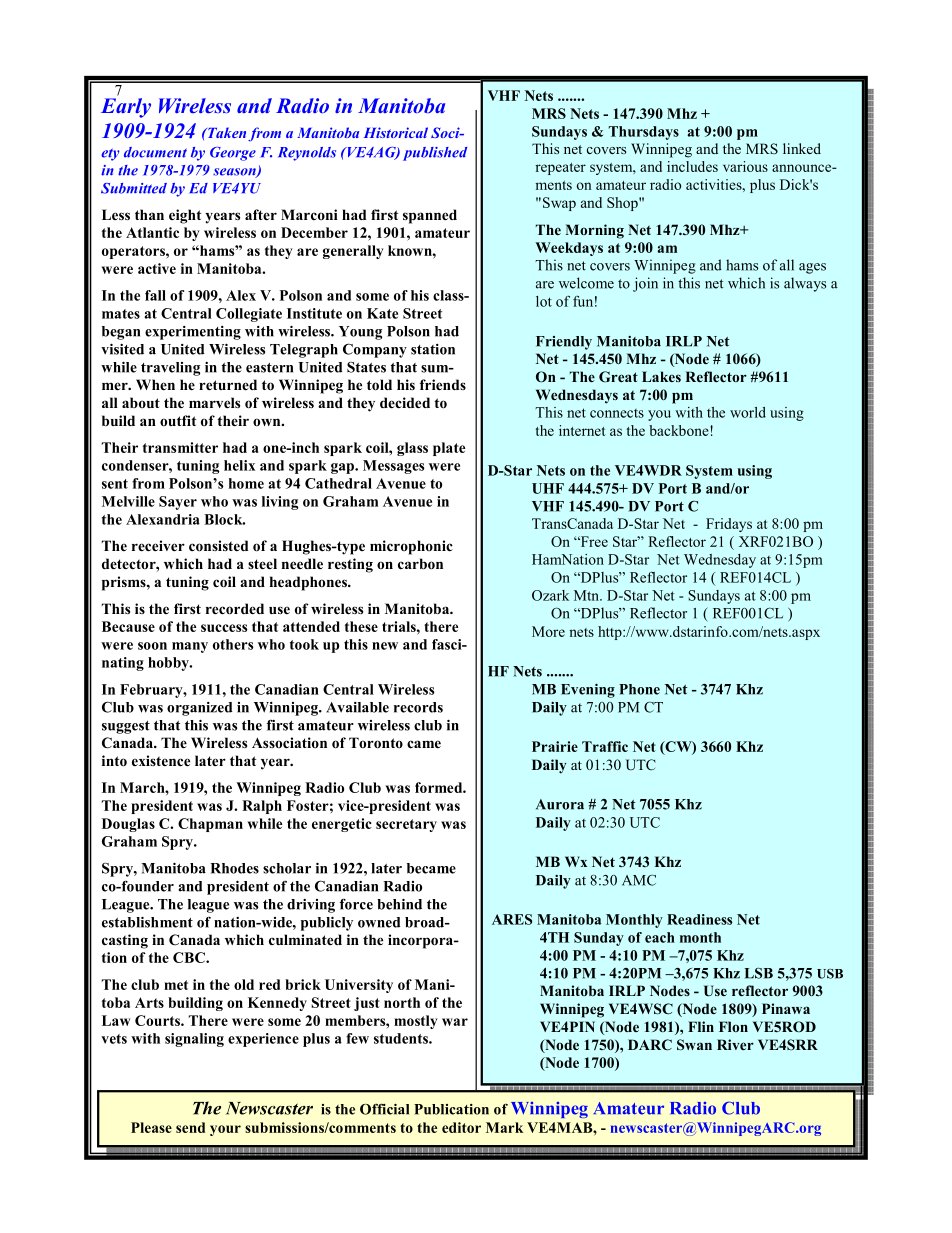 This page has height=1233, width=952. What do you see at coordinates (699, 919) in the page?
I see `Readiness` at bounding box center [699, 919].
